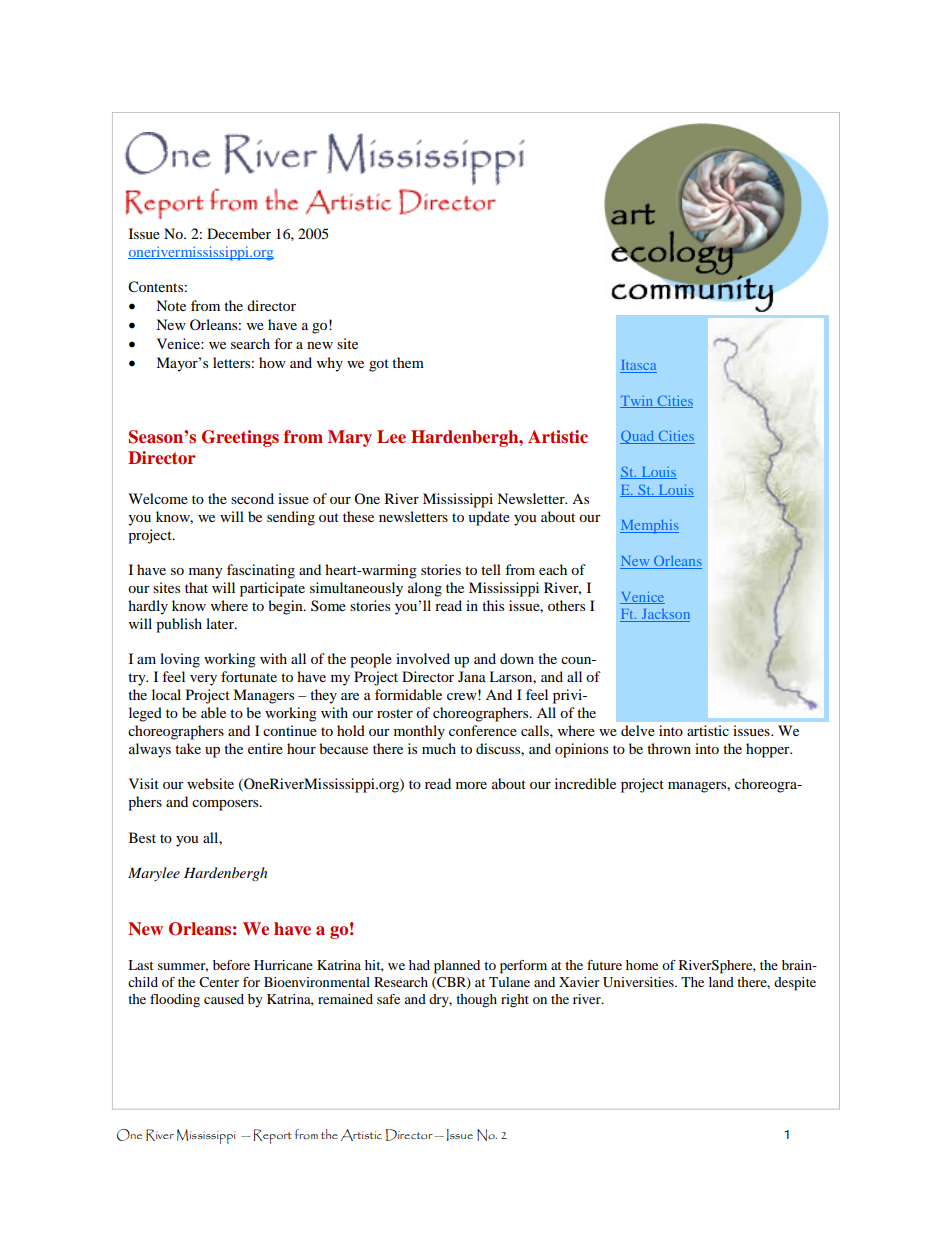 This screenshot has width=952, height=1233. Describe the element at coordinates (206, 573) in the screenshot. I see `many` at that location.
